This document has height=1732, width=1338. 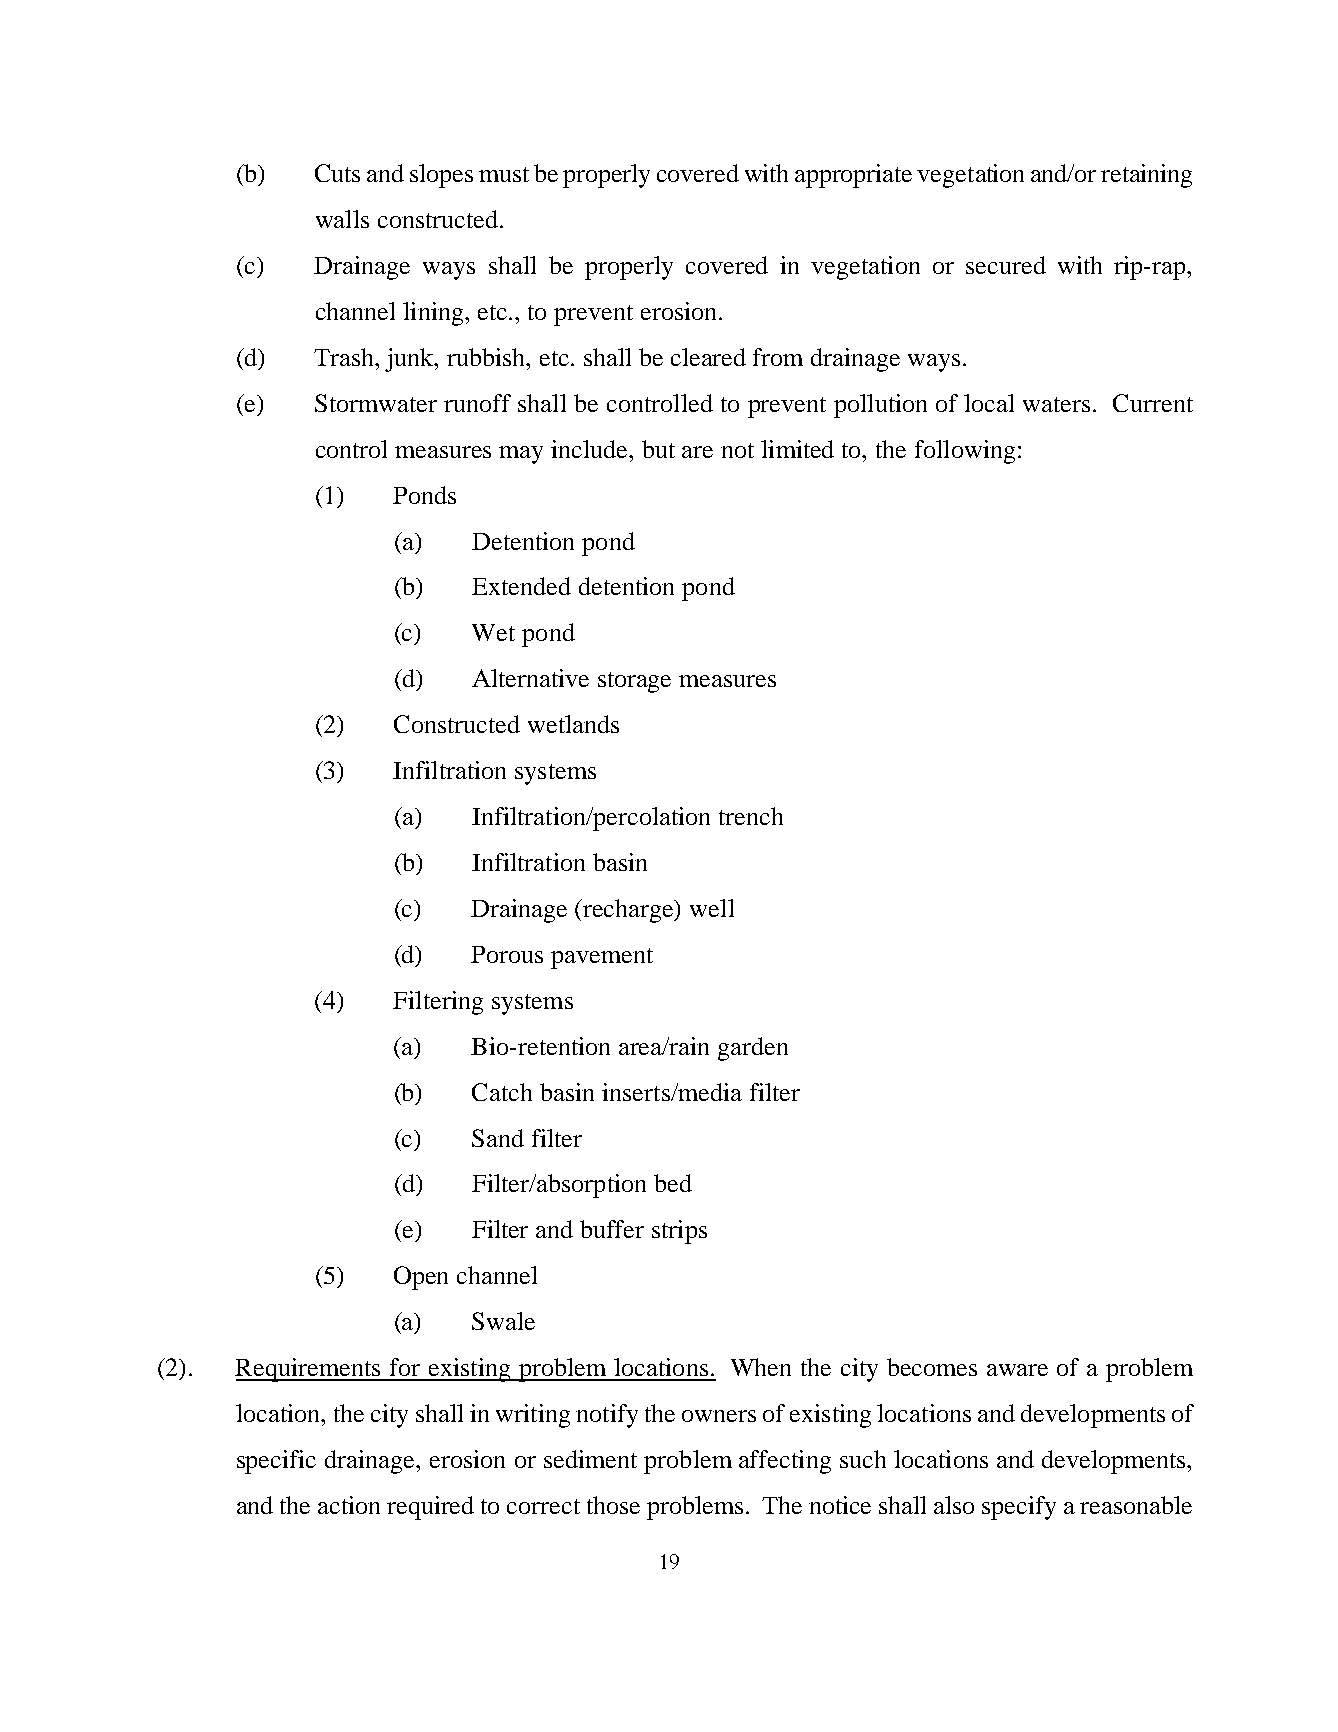 I want to click on aware, so click(x=1017, y=1370).
